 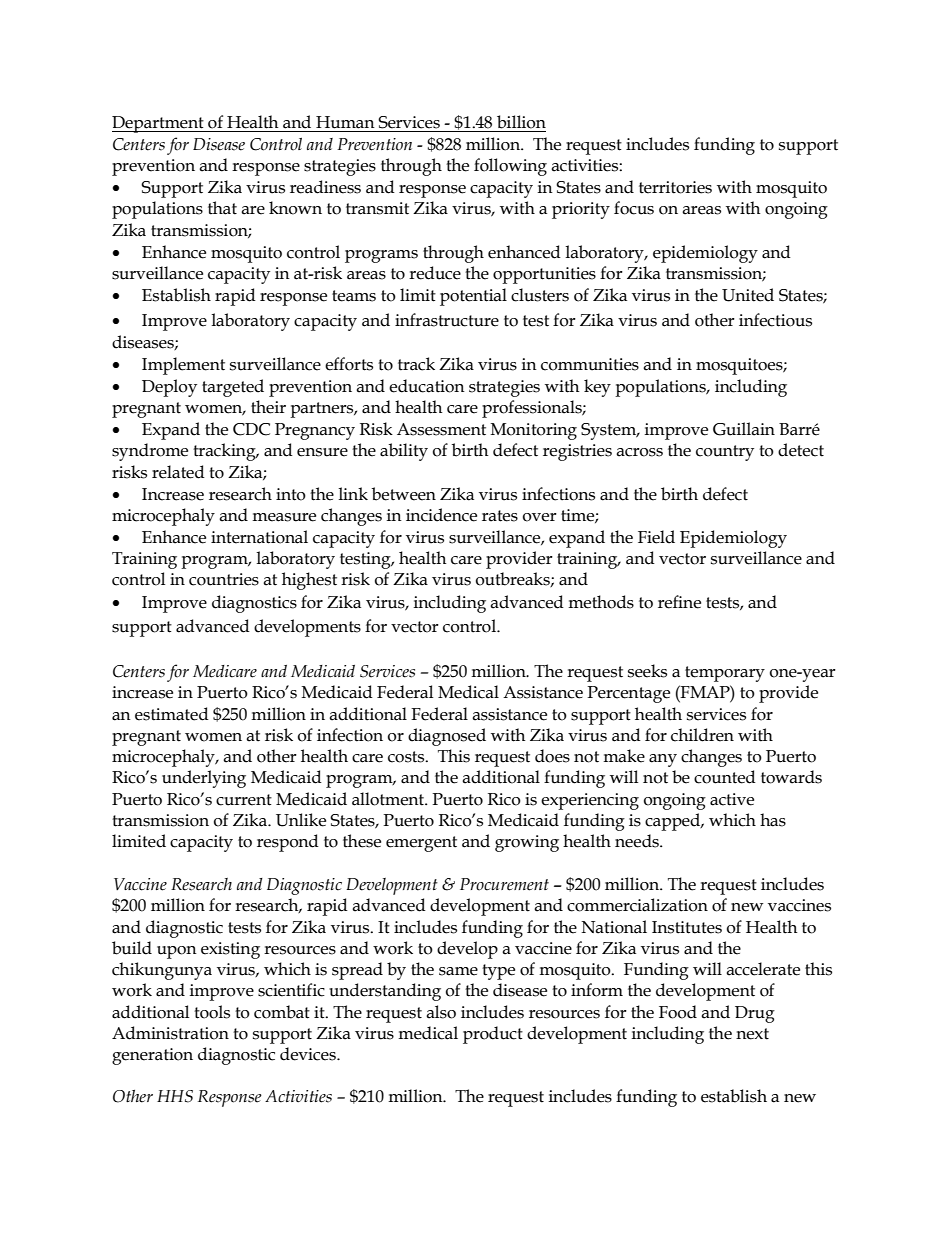 I want to click on temporary, so click(x=725, y=674).
